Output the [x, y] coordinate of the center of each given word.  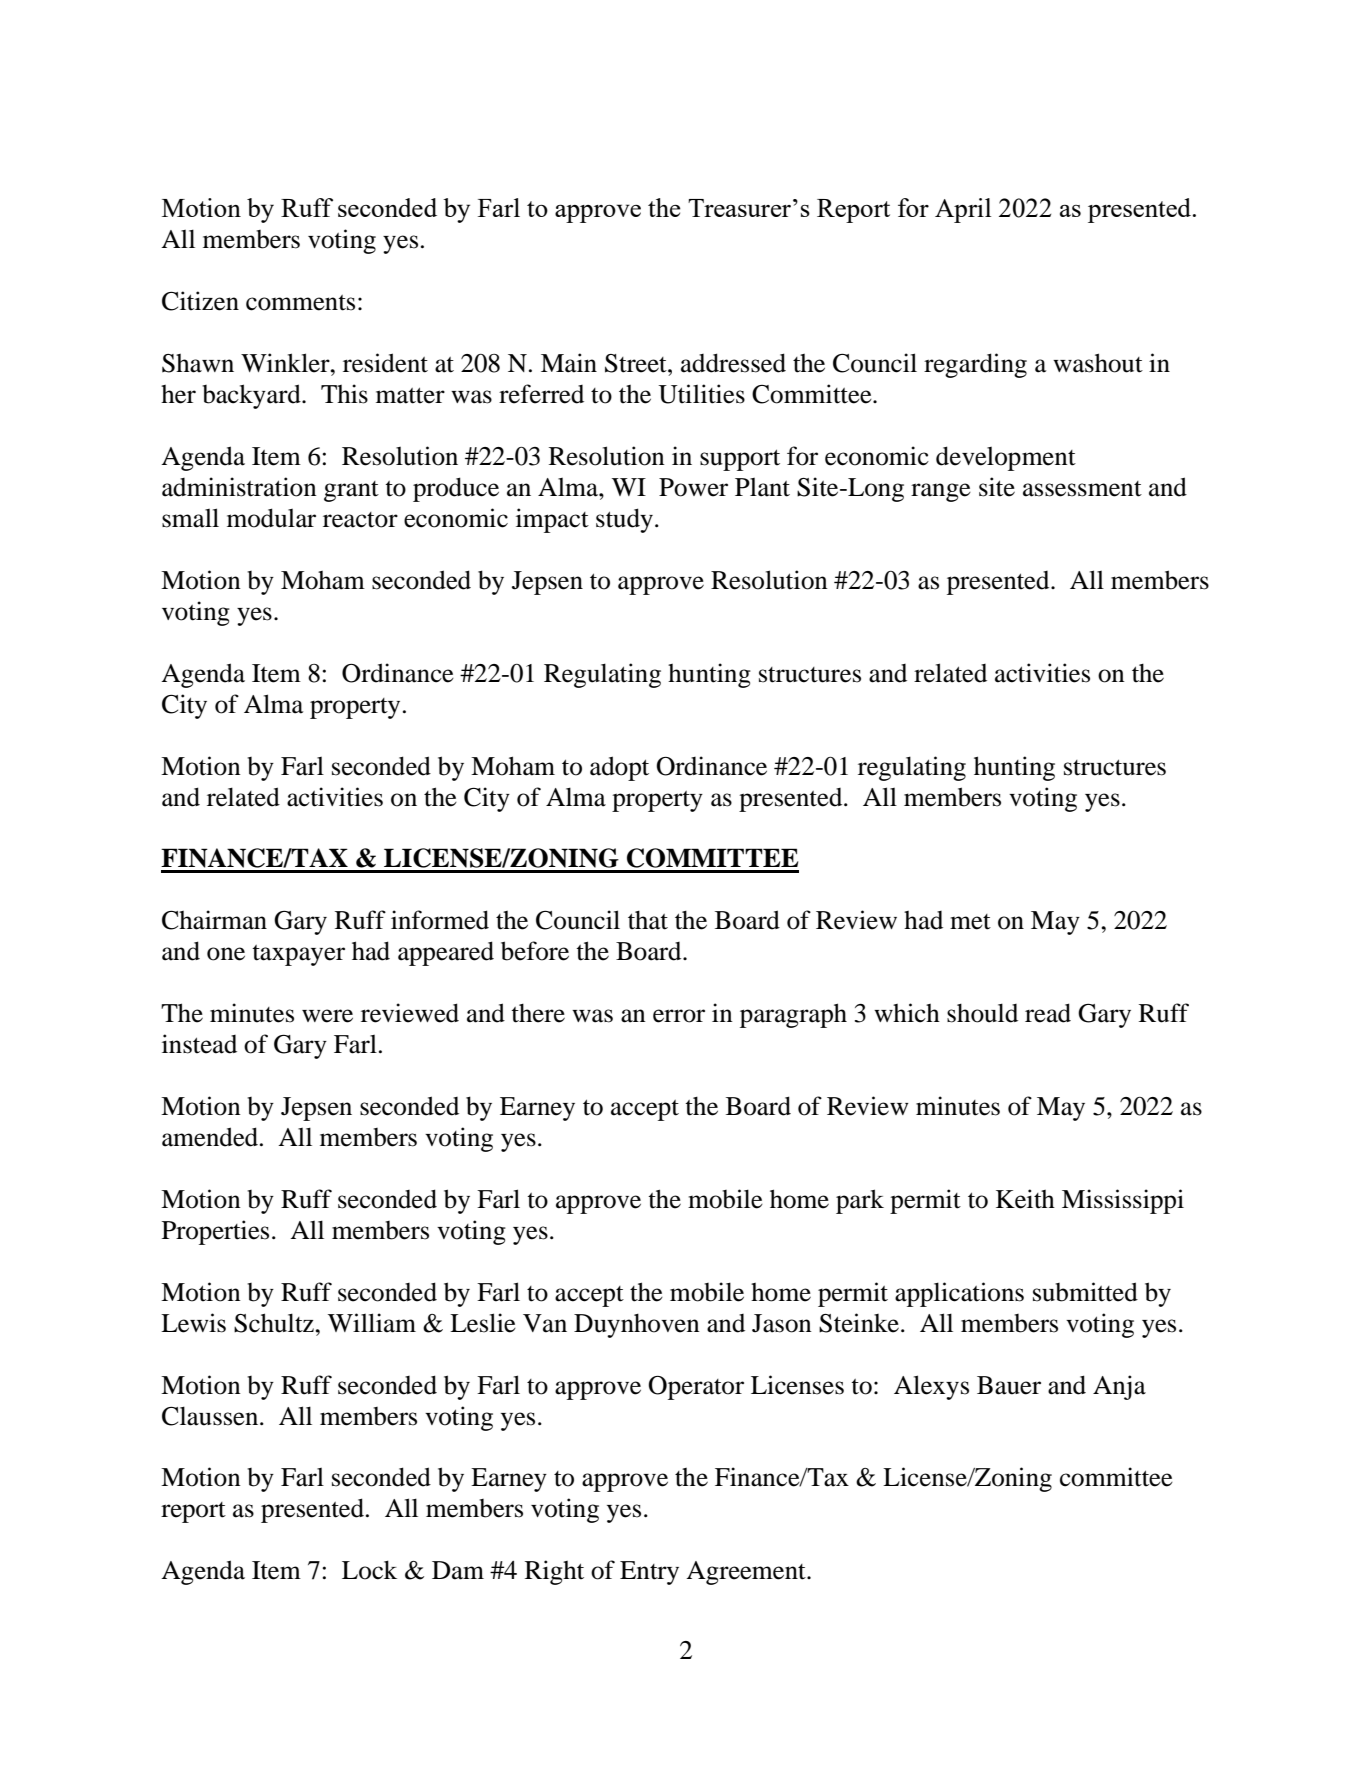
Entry [649, 1573]
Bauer [1009, 1385]
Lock [369, 1570]
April [963, 210]
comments [300, 303]
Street [637, 363]
